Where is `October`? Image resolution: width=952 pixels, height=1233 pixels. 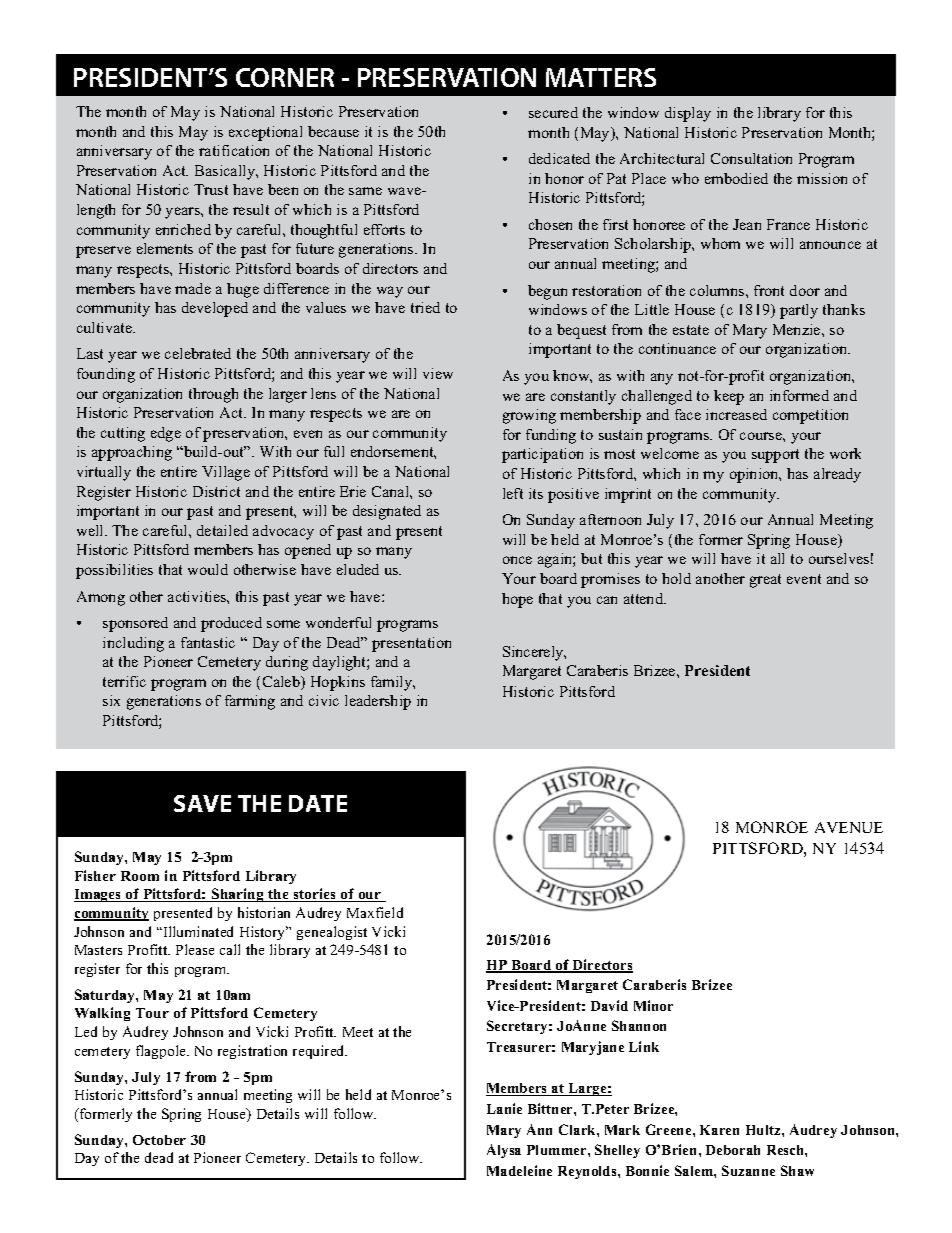 October is located at coordinates (159, 1140).
